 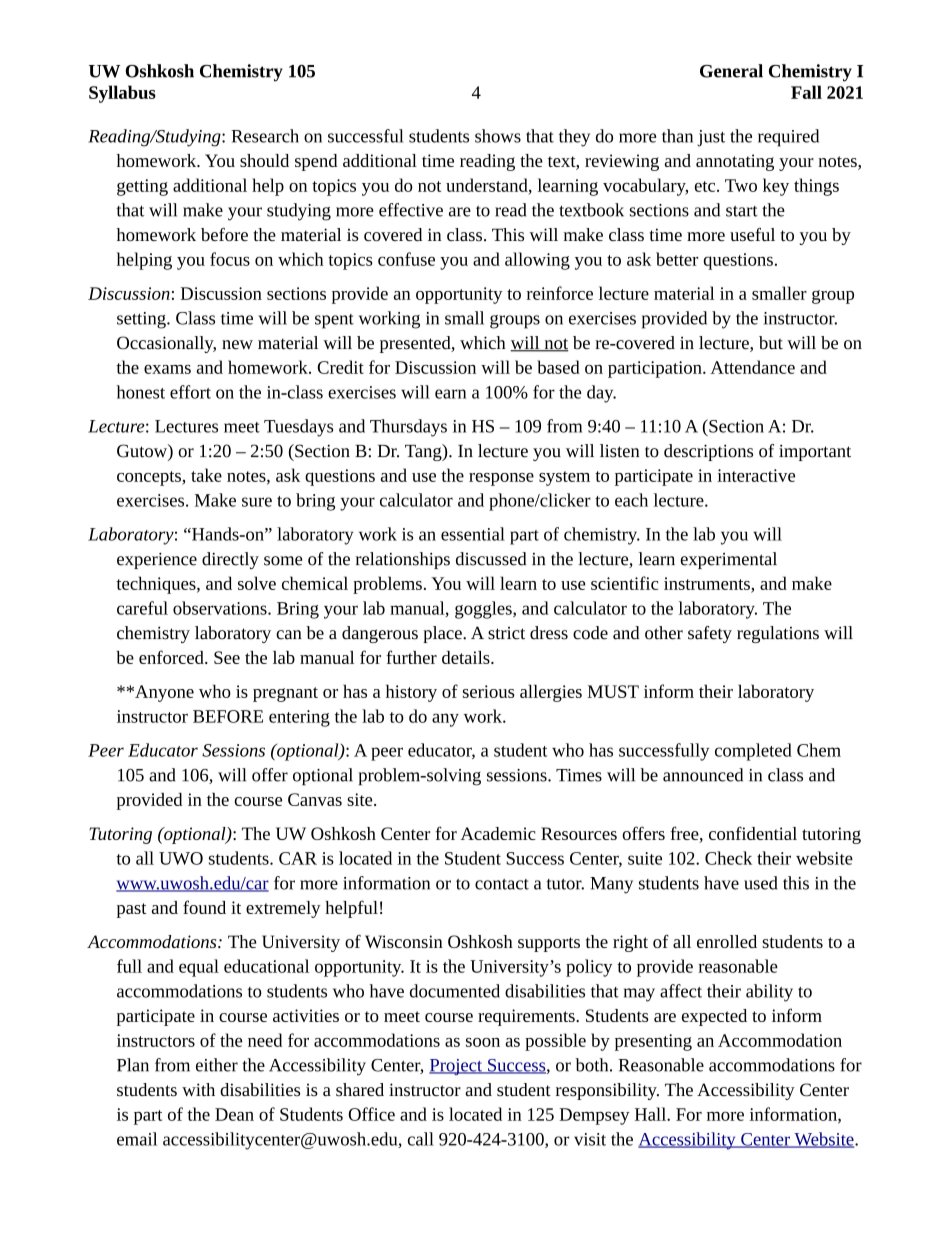 I want to click on announced, so click(x=703, y=775).
